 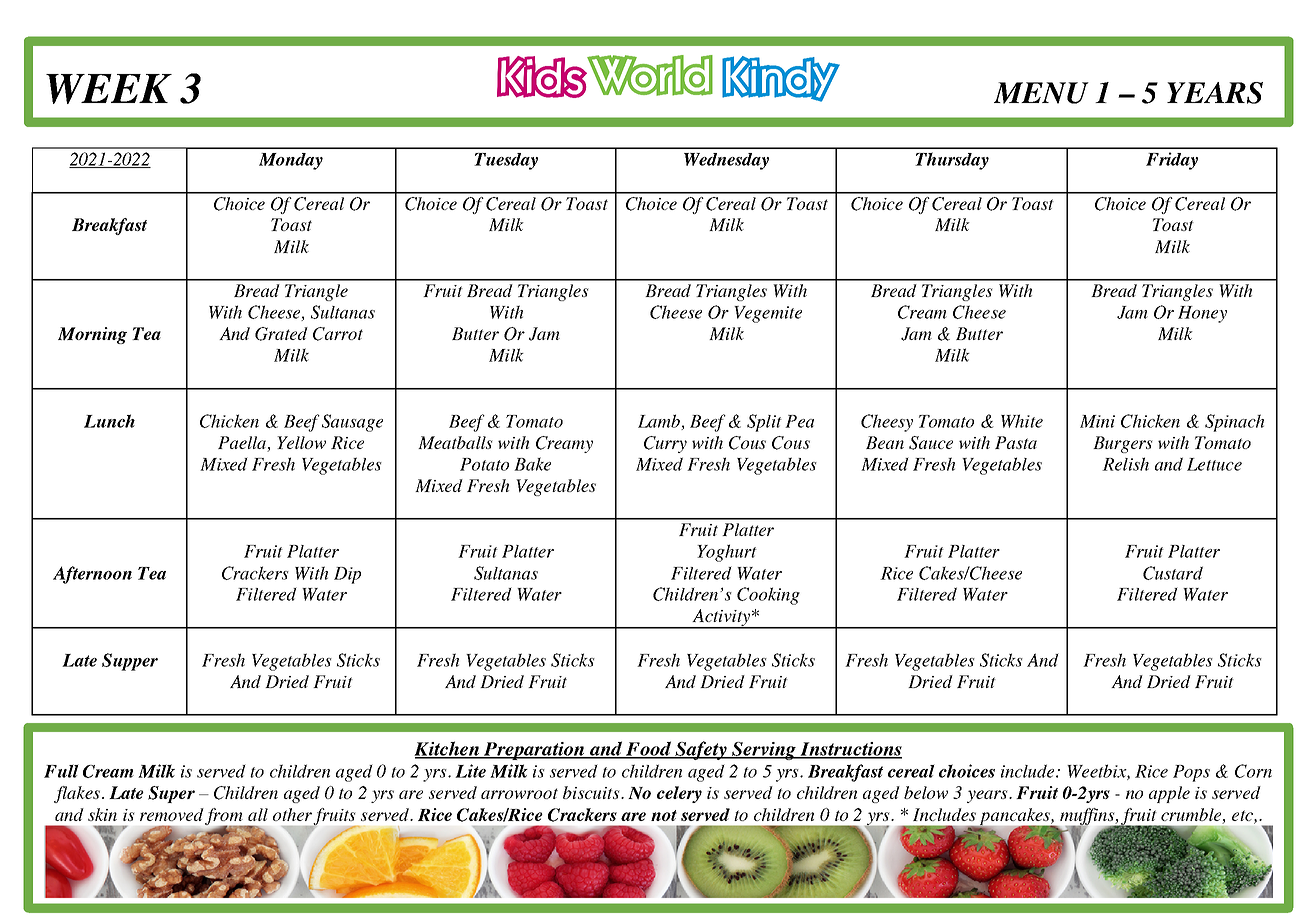 What do you see at coordinates (1041, 93) in the screenshot?
I see `MENU` at bounding box center [1041, 93].
